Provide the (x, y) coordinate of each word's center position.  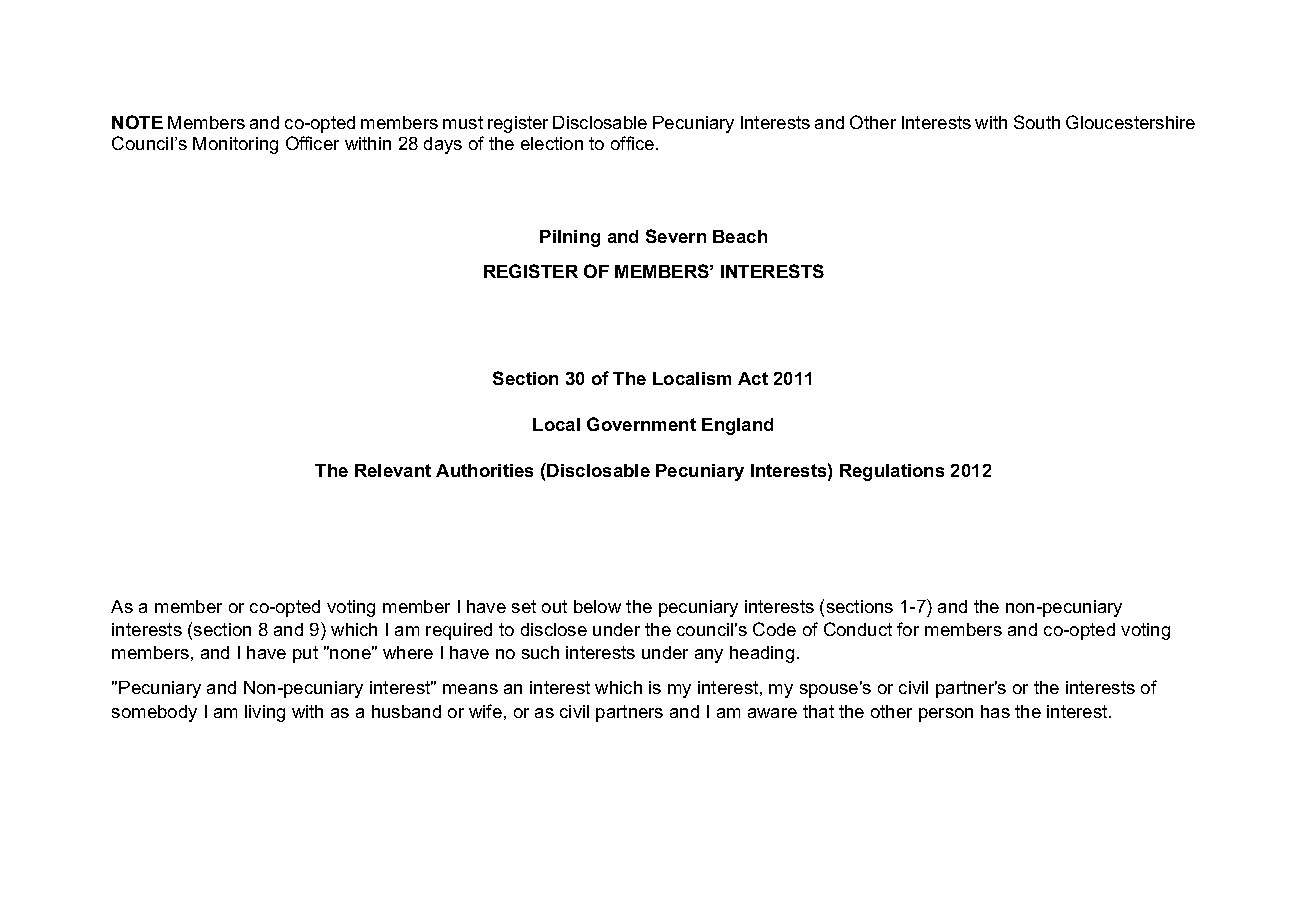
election (552, 143)
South (1037, 122)
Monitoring (235, 145)
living (265, 713)
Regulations (892, 472)
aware (772, 713)
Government (641, 424)
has (995, 711)
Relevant (393, 470)
